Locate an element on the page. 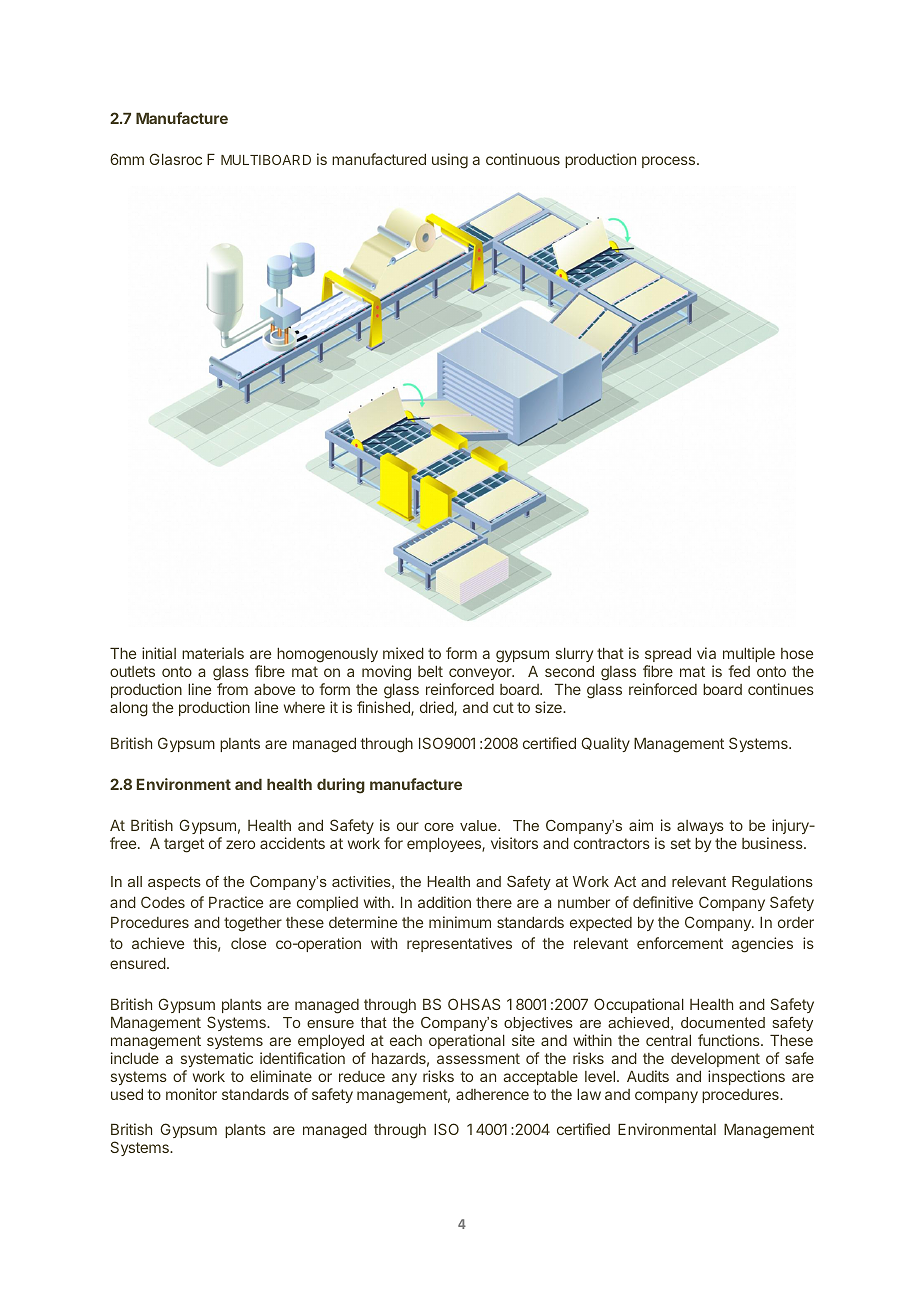  systematic is located at coordinates (217, 1059).
